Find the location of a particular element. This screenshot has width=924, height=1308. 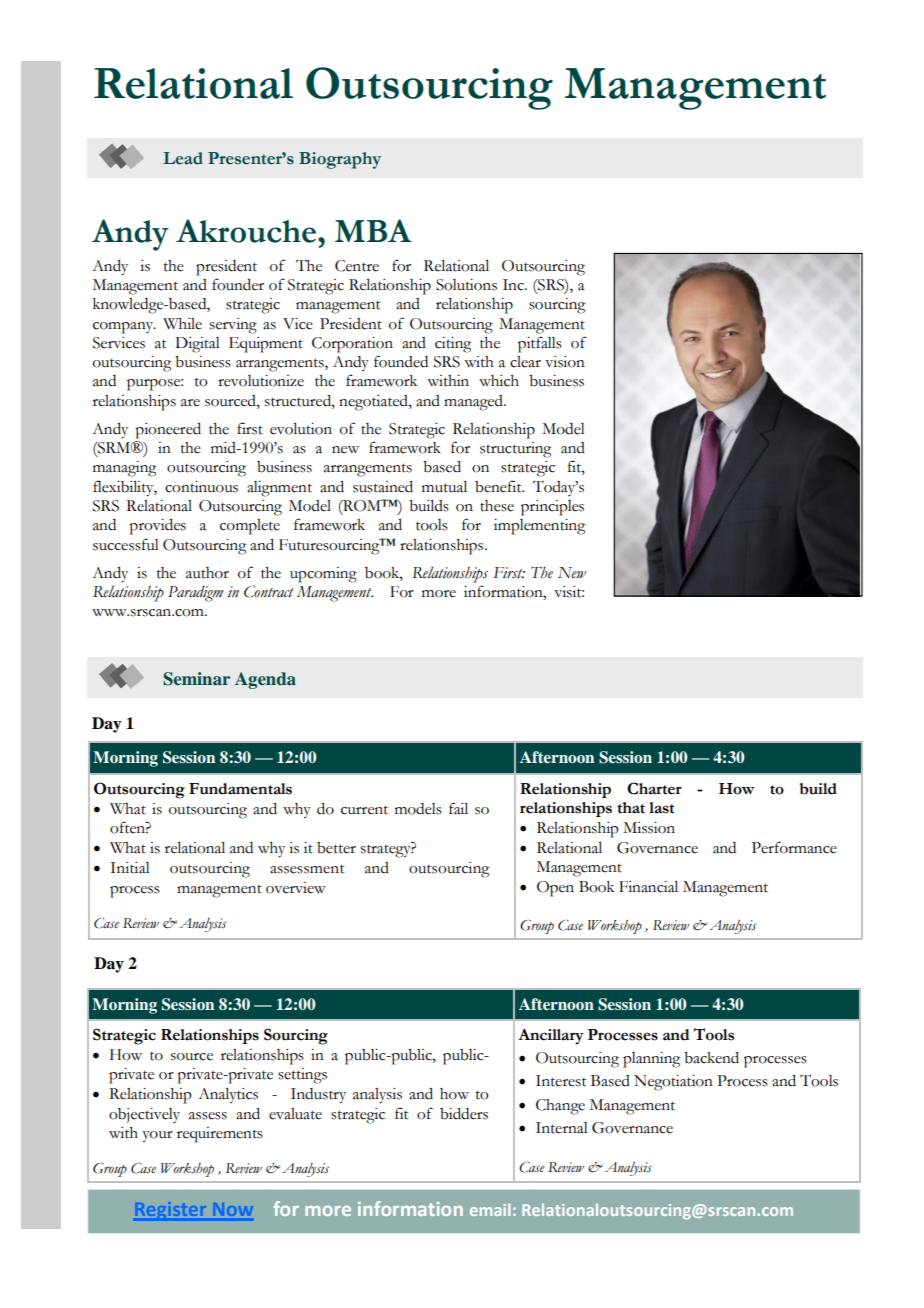

Open is located at coordinates (555, 889).
